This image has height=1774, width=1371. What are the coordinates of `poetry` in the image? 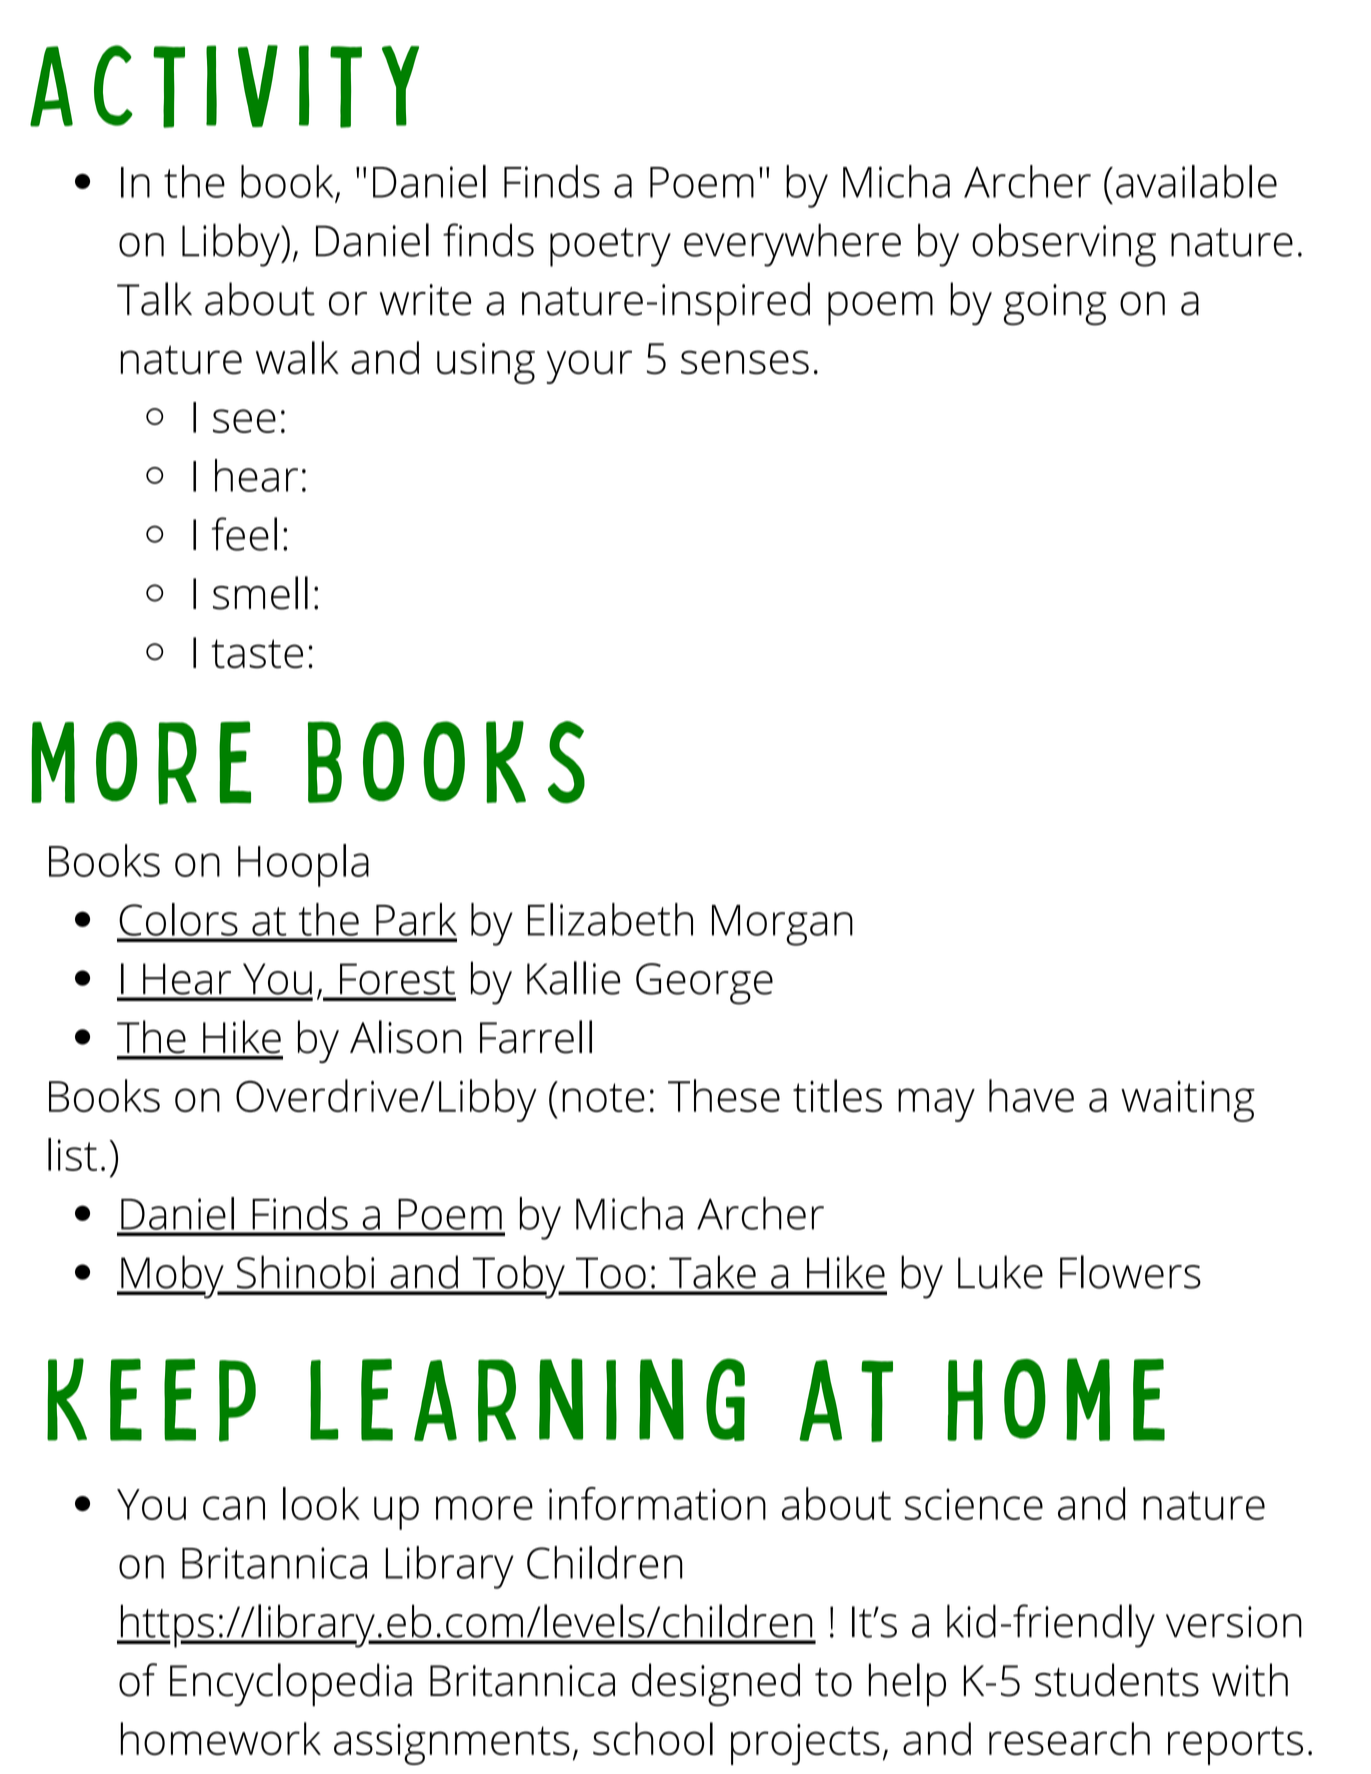 It's located at (610, 247).
